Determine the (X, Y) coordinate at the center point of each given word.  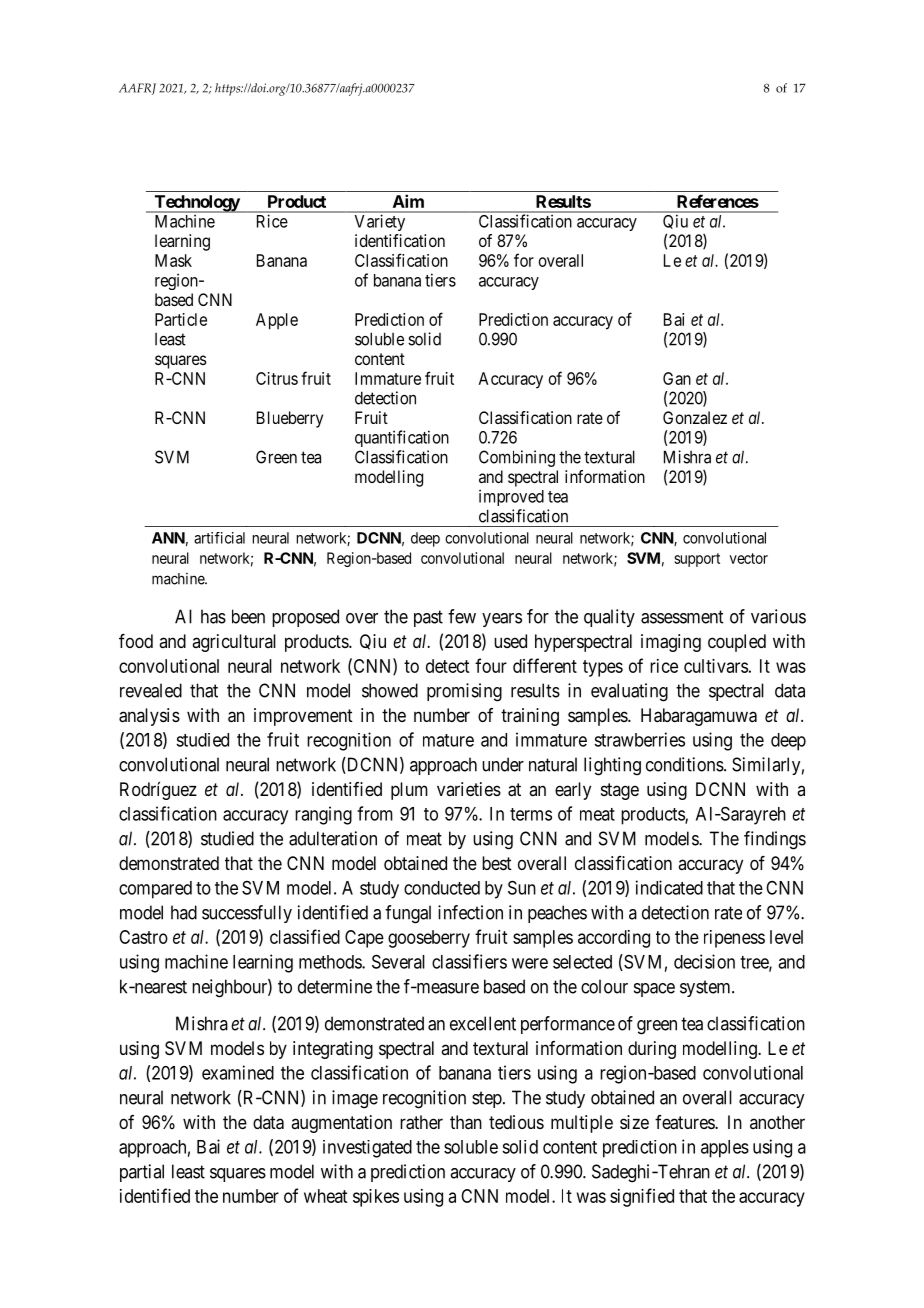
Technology (196, 204)
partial (142, 1173)
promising (464, 692)
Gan (677, 378)
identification (400, 240)
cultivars (716, 666)
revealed (151, 690)
